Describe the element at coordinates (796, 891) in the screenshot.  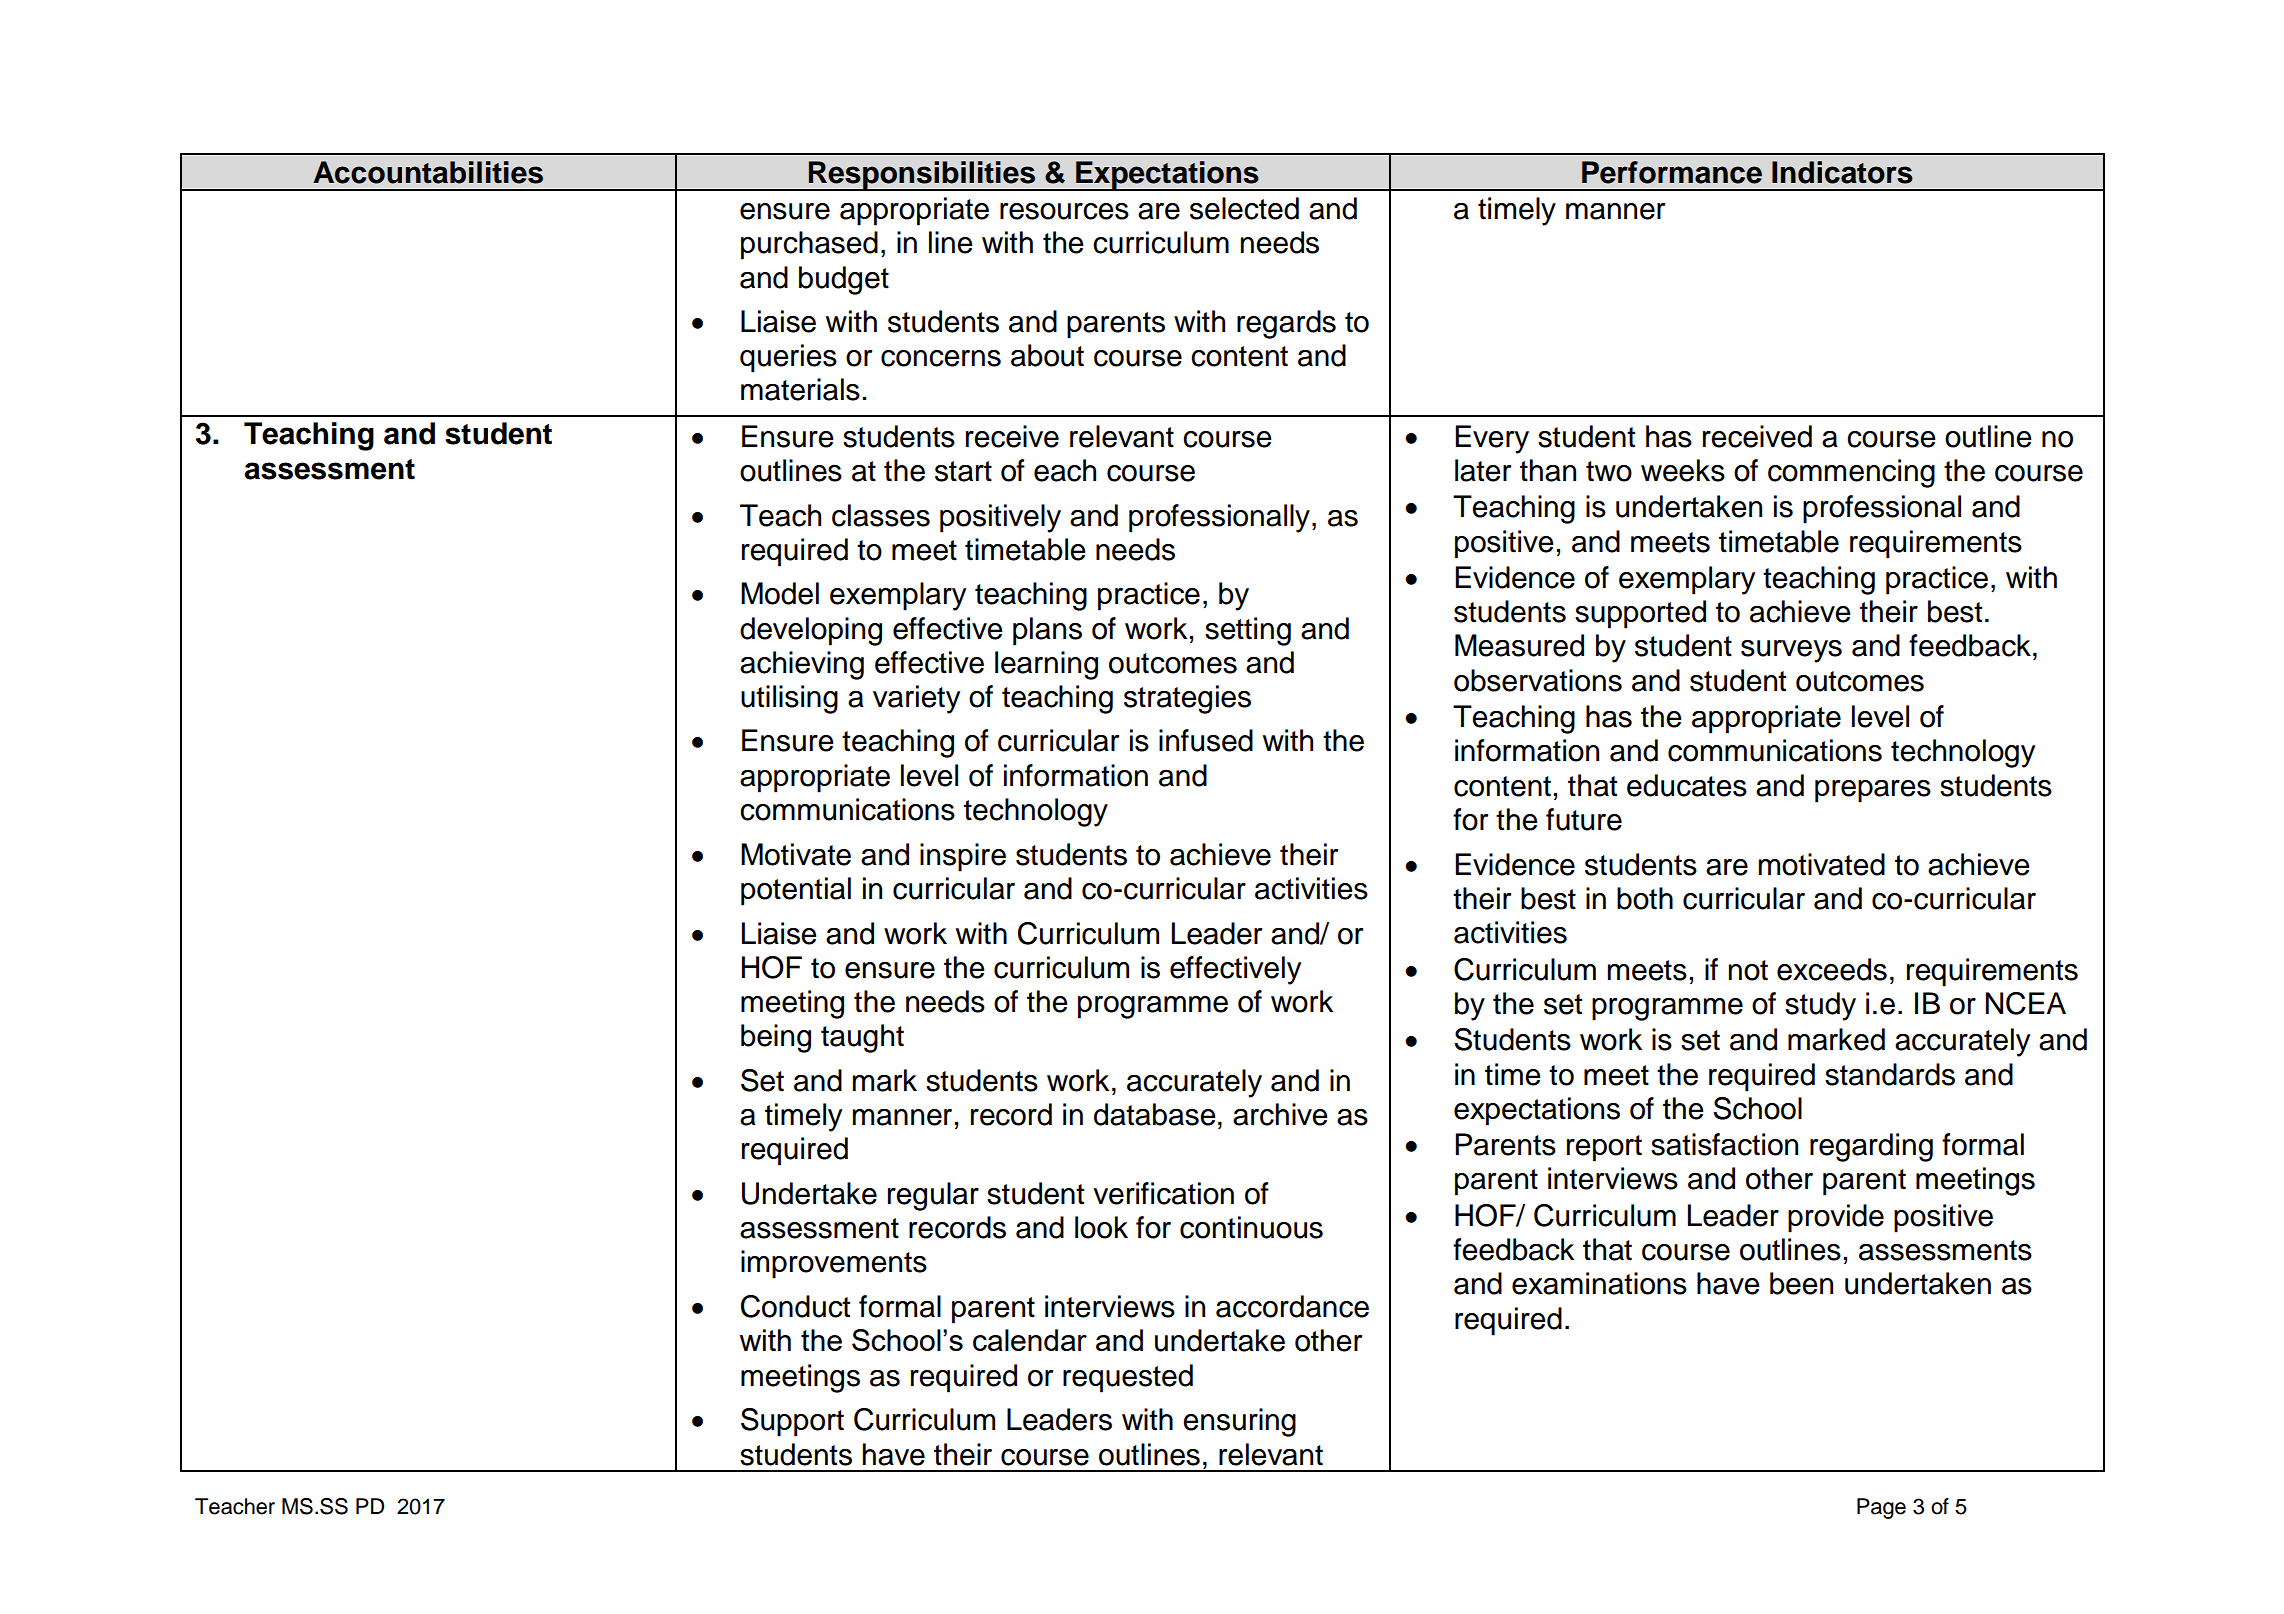
I see `potential` at that location.
